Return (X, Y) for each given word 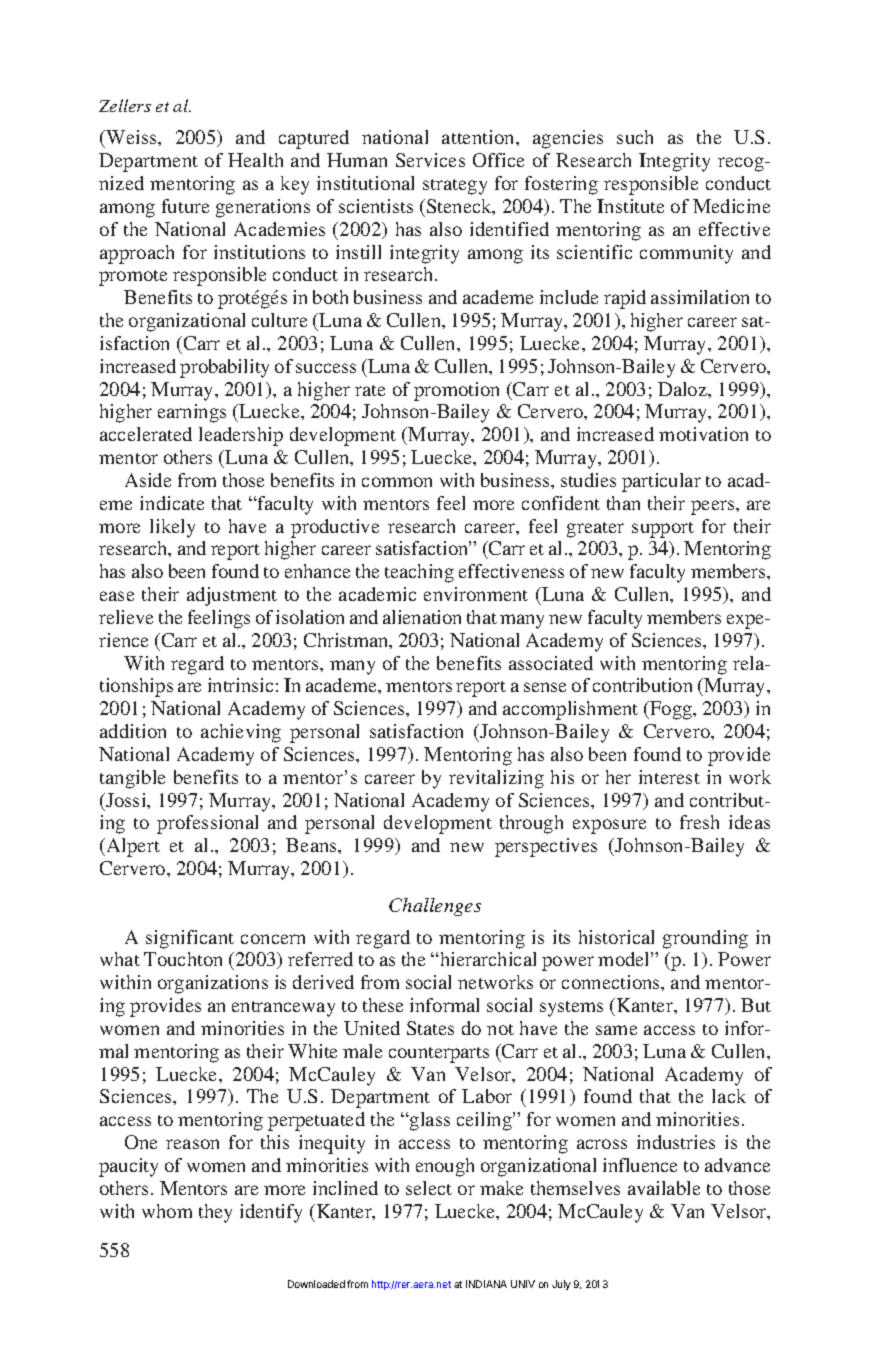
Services (430, 160)
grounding (705, 939)
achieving (241, 733)
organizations (213, 984)
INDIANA (486, 1284)
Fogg (671, 710)
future (185, 206)
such (635, 137)
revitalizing (496, 779)
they (215, 1213)
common (397, 482)
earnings (192, 413)
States (430, 1028)
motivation (703, 434)
